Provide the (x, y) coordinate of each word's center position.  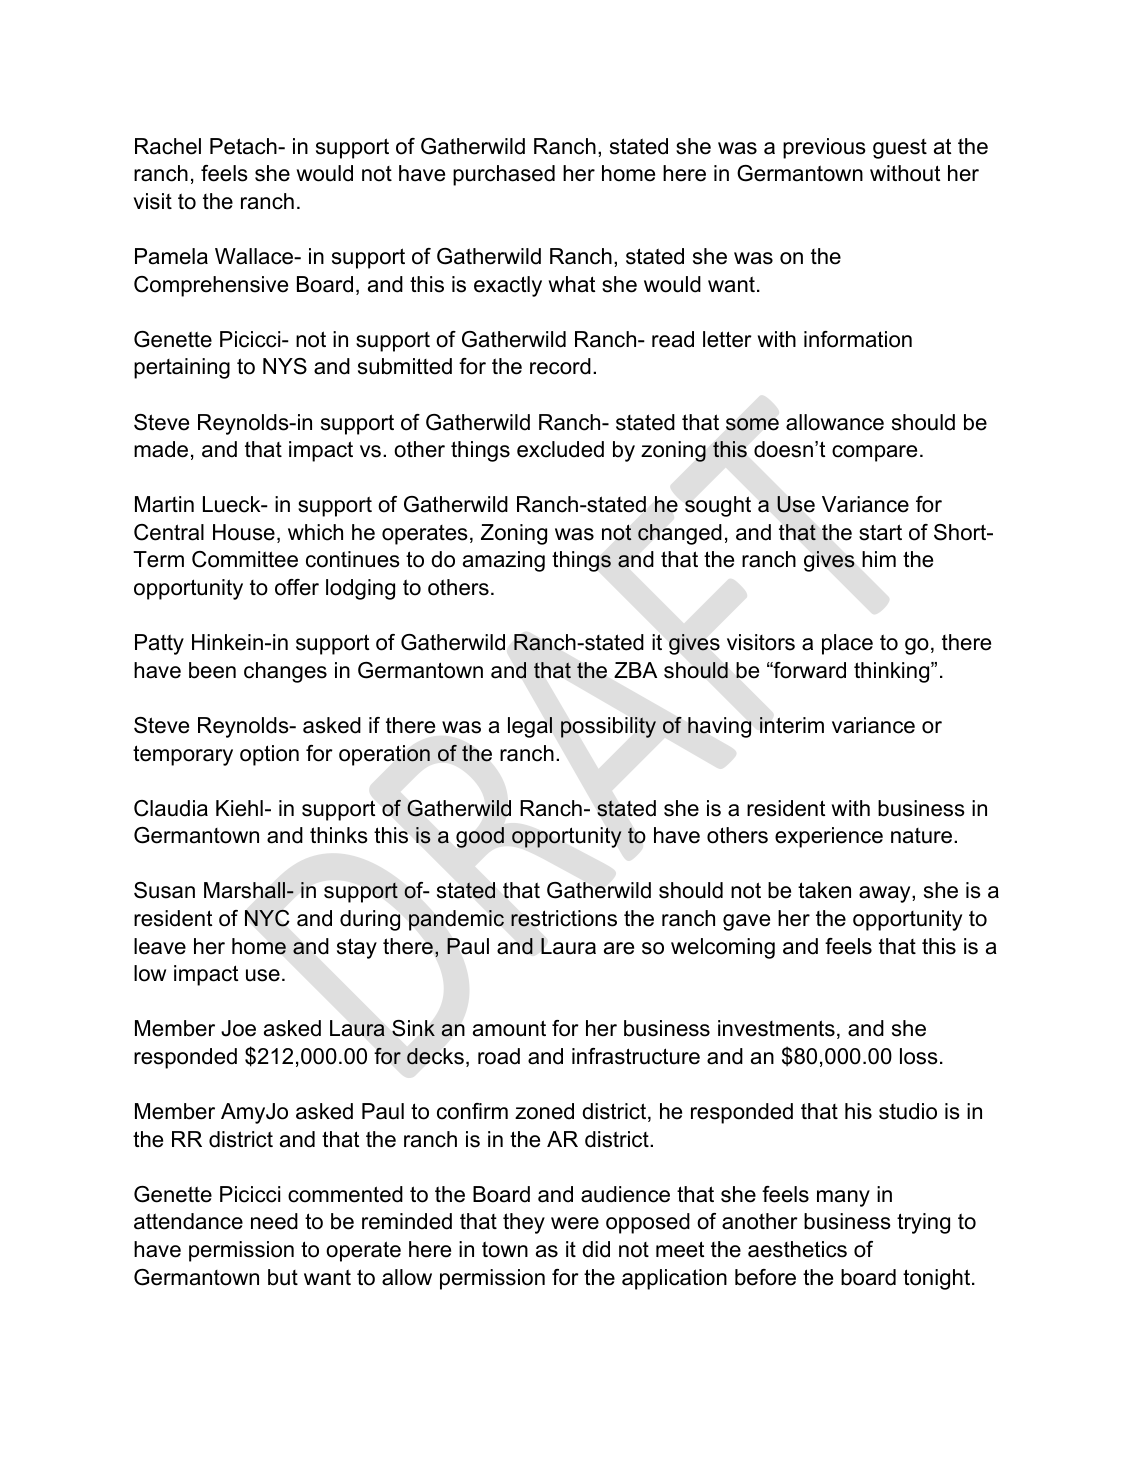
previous (824, 148)
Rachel (168, 146)
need (274, 1221)
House (244, 532)
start (880, 532)
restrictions (564, 918)
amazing (504, 561)
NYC (267, 918)
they (524, 1223)
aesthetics (797, 1249)
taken (824, 890)
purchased (504, 175)
